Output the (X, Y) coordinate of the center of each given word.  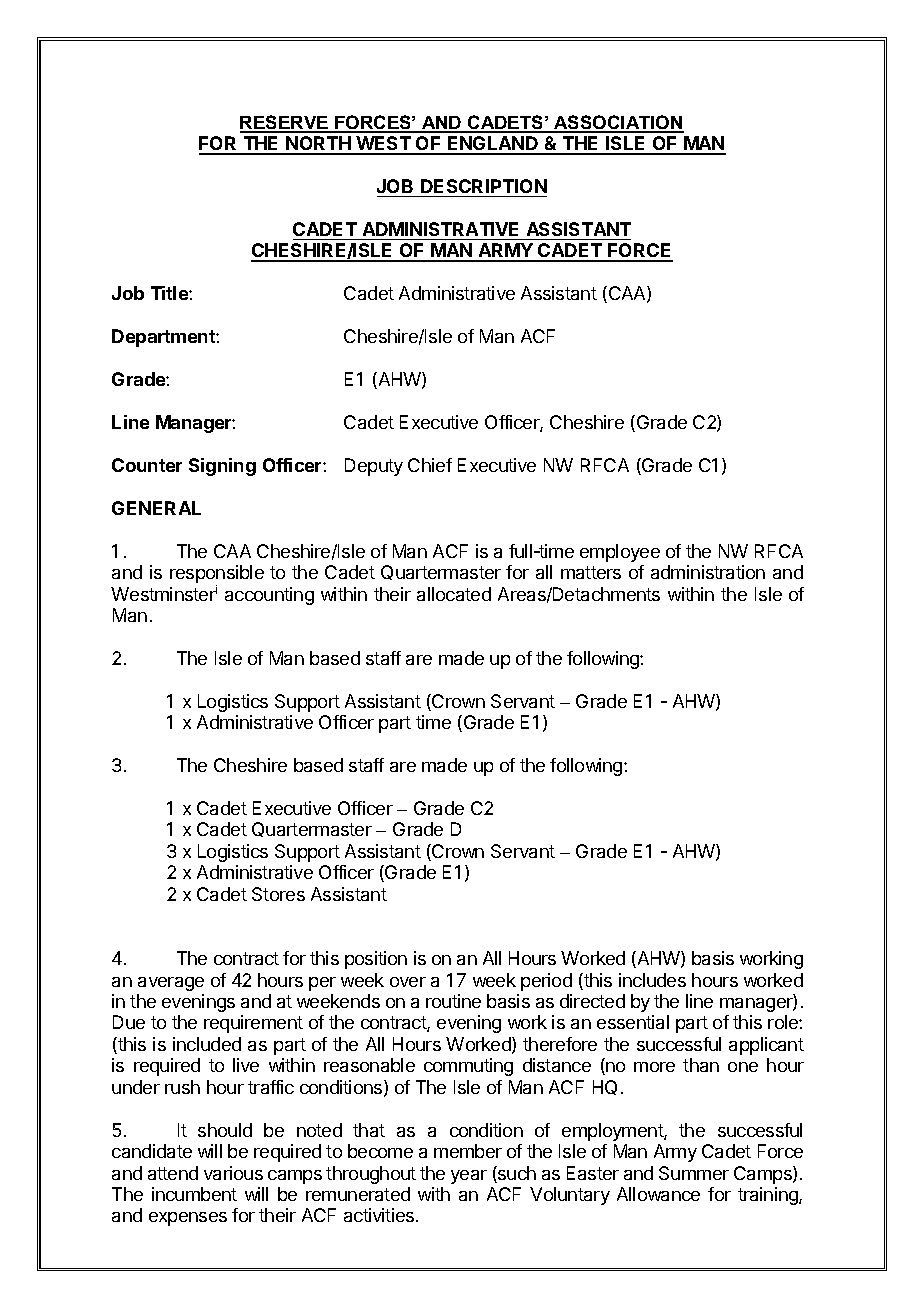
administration (708, 572)
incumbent (194, 1194)
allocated (454, 594)
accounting (269, 596)
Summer (694, 1173)
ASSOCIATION (618, 123)
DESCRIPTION (484, 186)
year (469, 1177)
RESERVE (285, 123)
